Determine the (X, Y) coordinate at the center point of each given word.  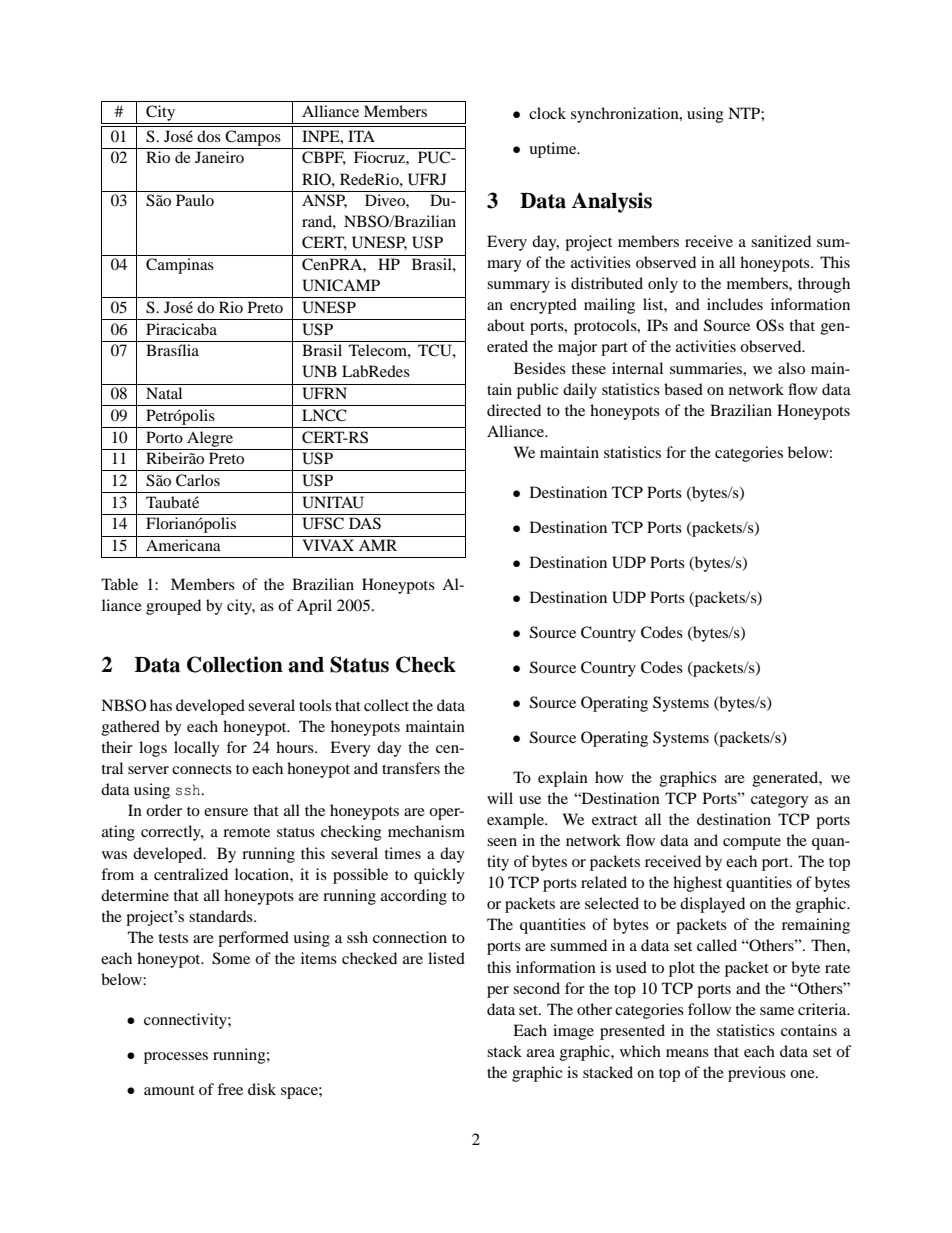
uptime (554, 150)
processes (176, 1058)
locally (197, 749)
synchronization (626, 115)
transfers (411, 768)
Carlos (198, 480)
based (683, 389)
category (780, 801)
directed (514, 410)
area (541, 1053)
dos (209, 136)
